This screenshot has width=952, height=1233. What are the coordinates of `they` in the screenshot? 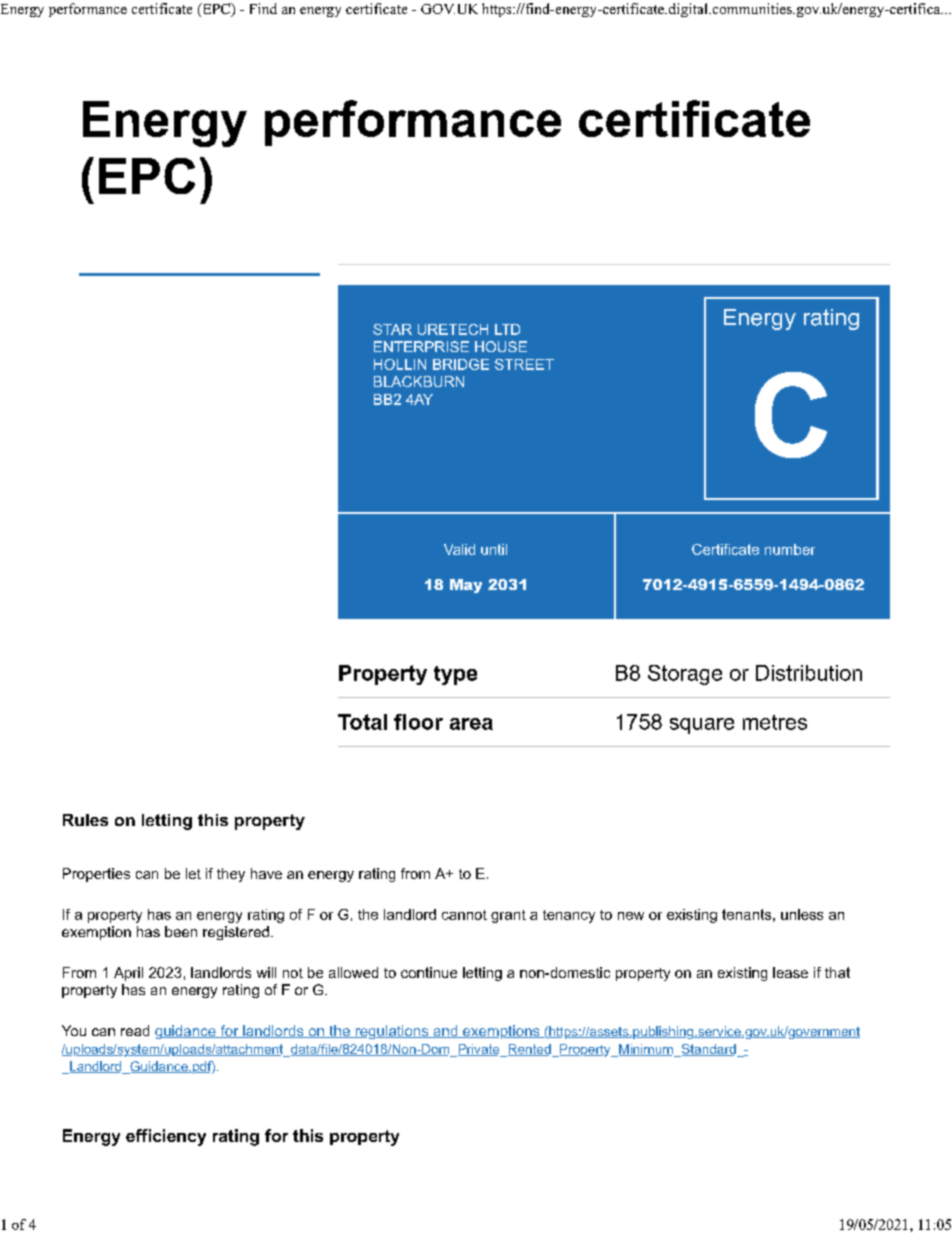 It's located at (231, 875).
